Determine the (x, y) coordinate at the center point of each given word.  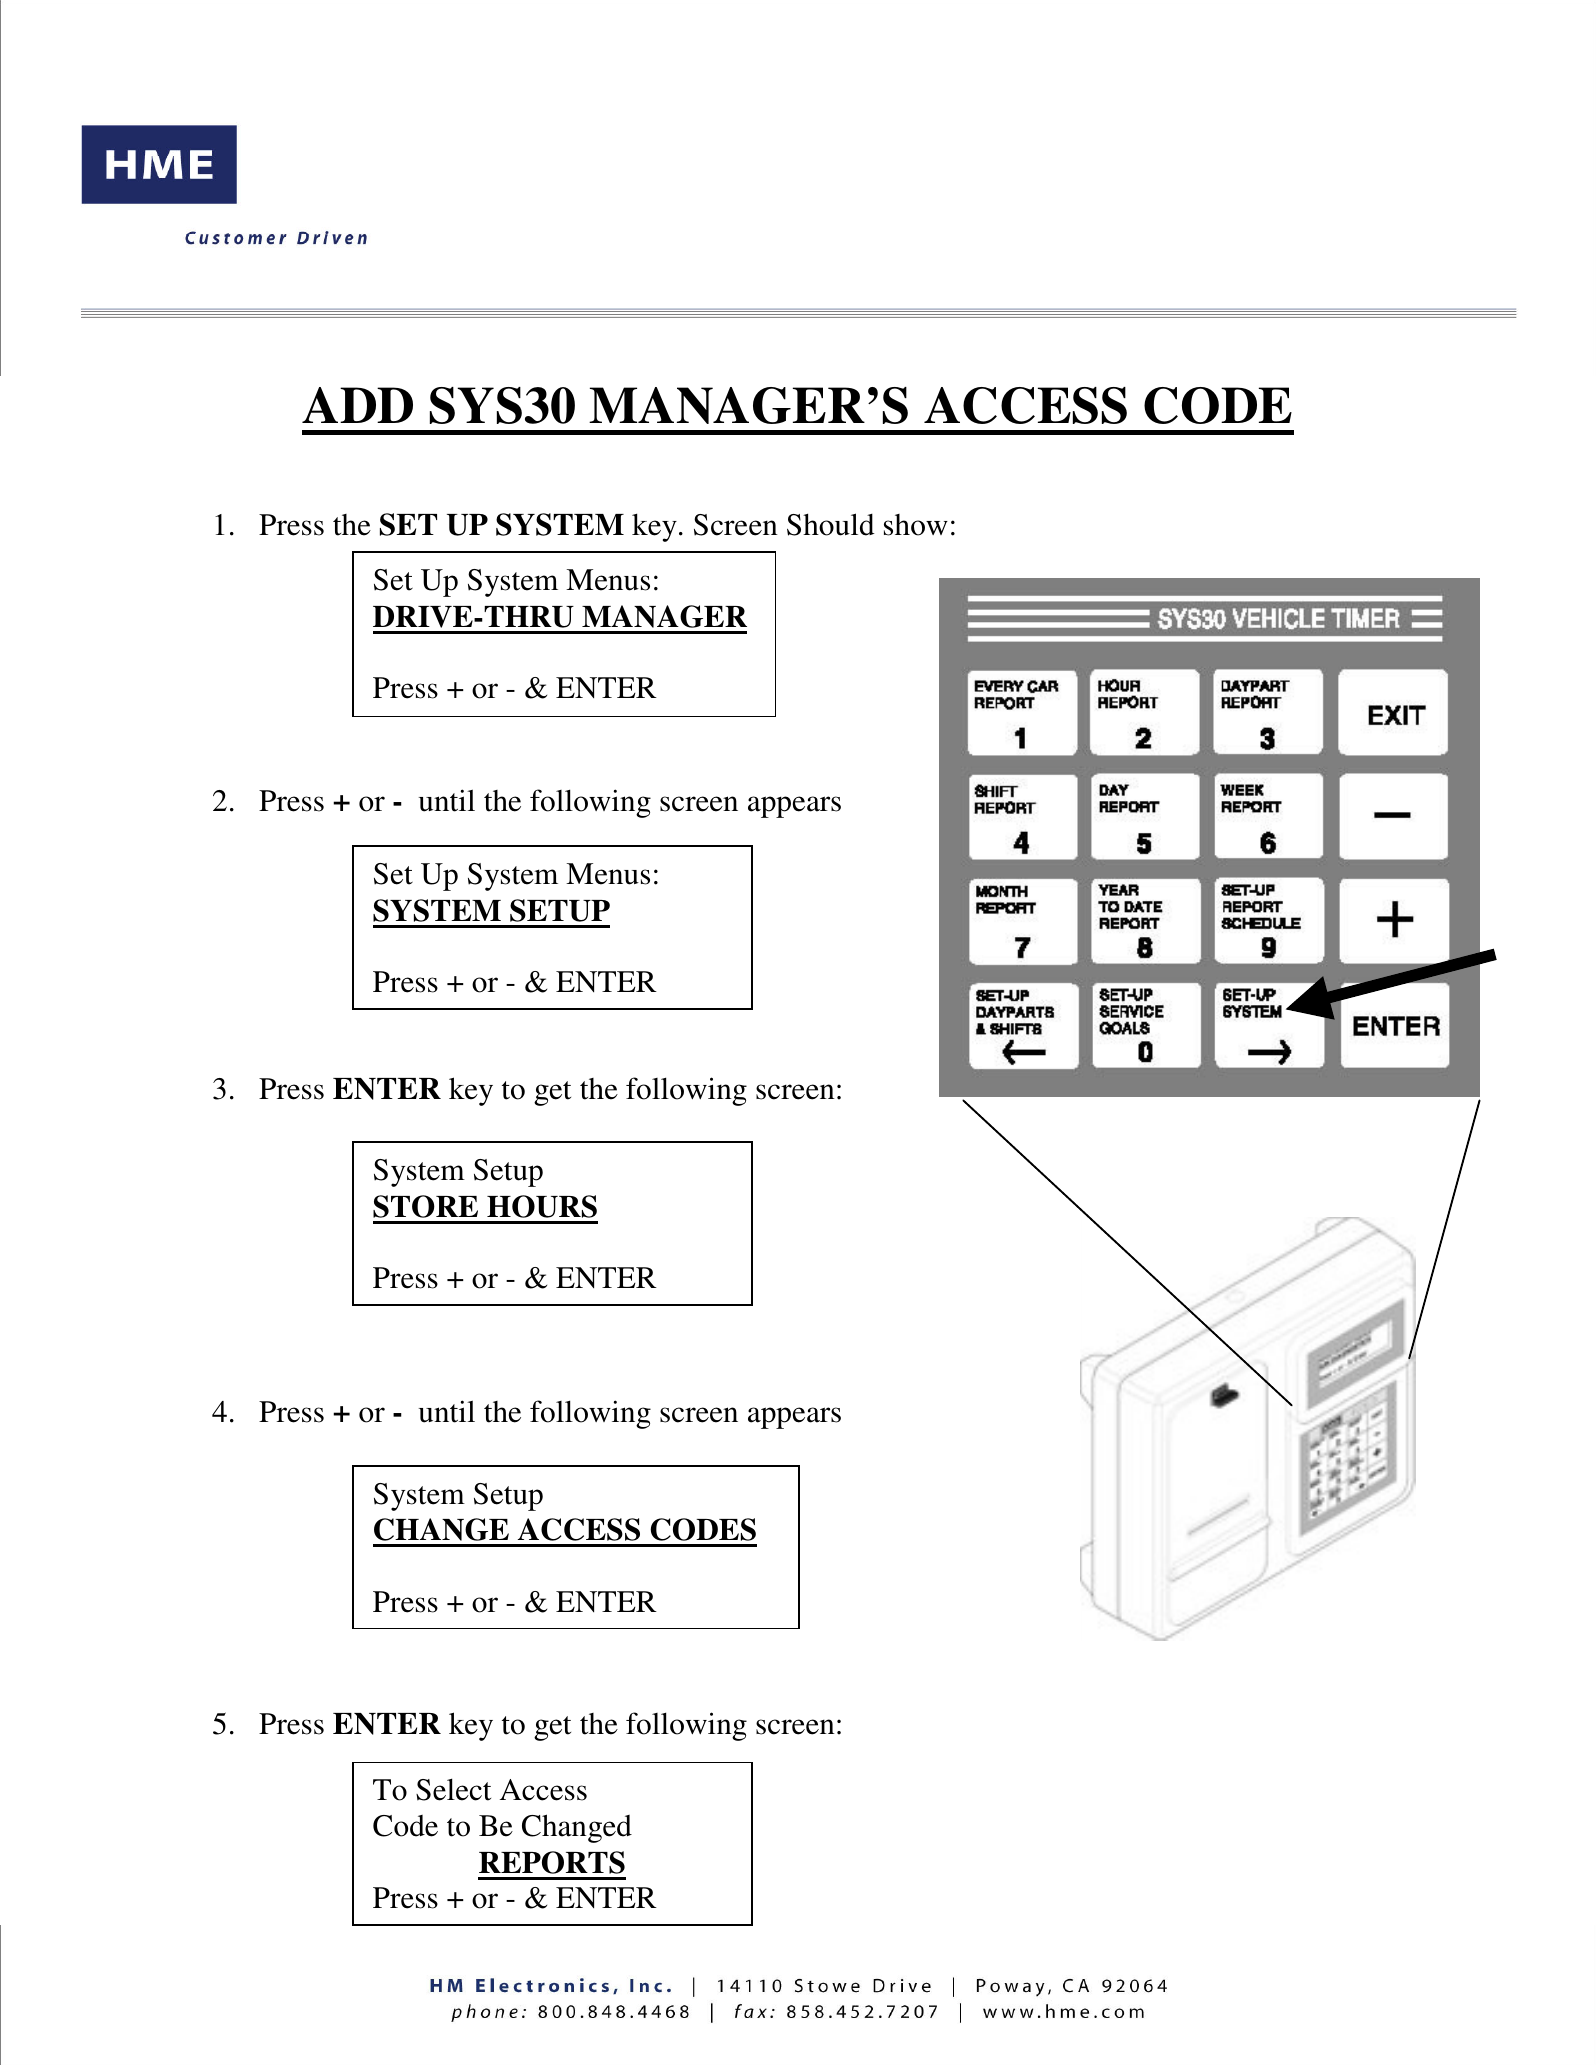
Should (831, 524)
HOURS (542, 1206)
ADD (357, 405)
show (916, 525)
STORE (425, 1206)
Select (453, 1789)
